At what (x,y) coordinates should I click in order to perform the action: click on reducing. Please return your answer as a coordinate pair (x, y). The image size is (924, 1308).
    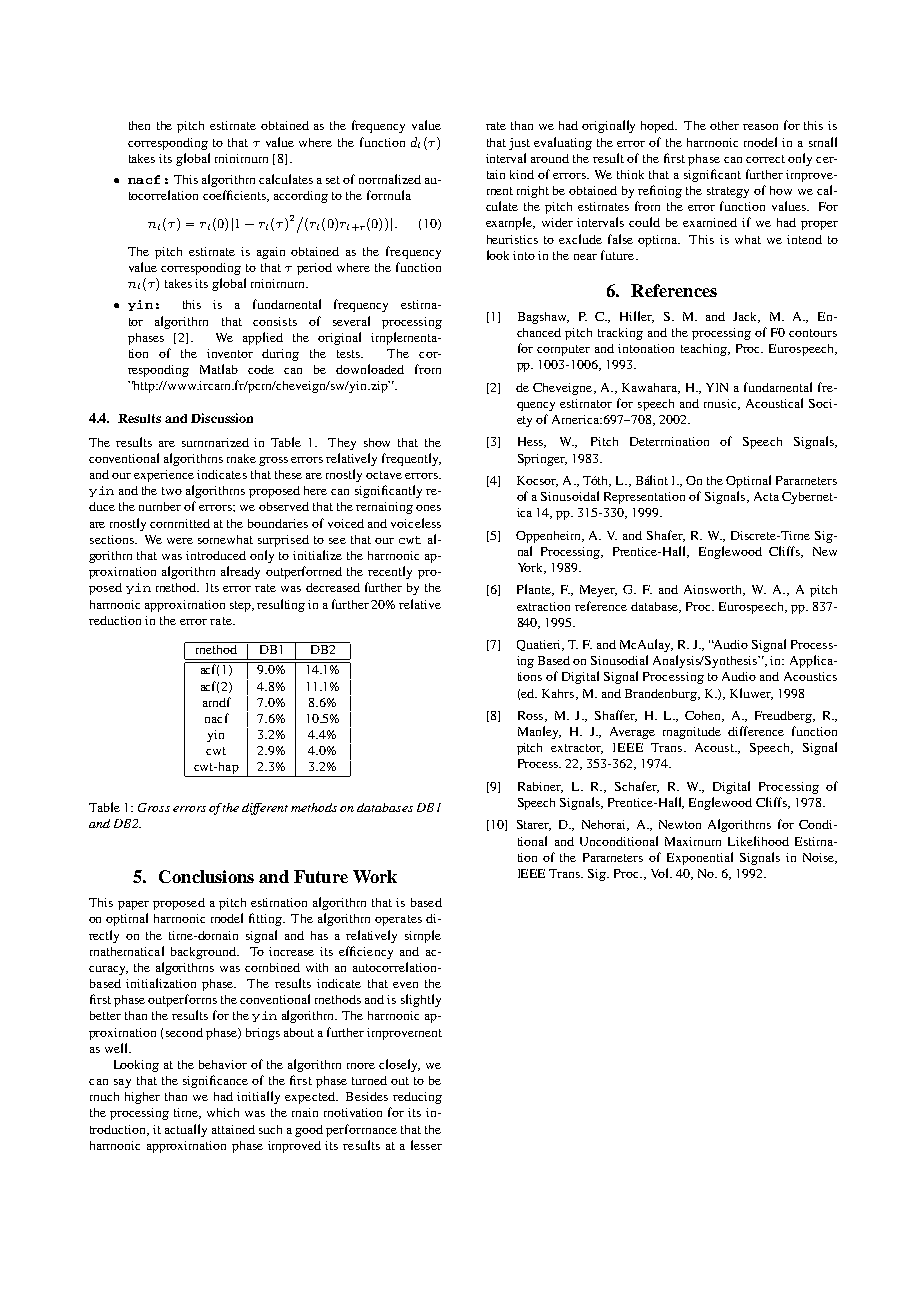
    Looking at the image, I should click on (417, 1098).
